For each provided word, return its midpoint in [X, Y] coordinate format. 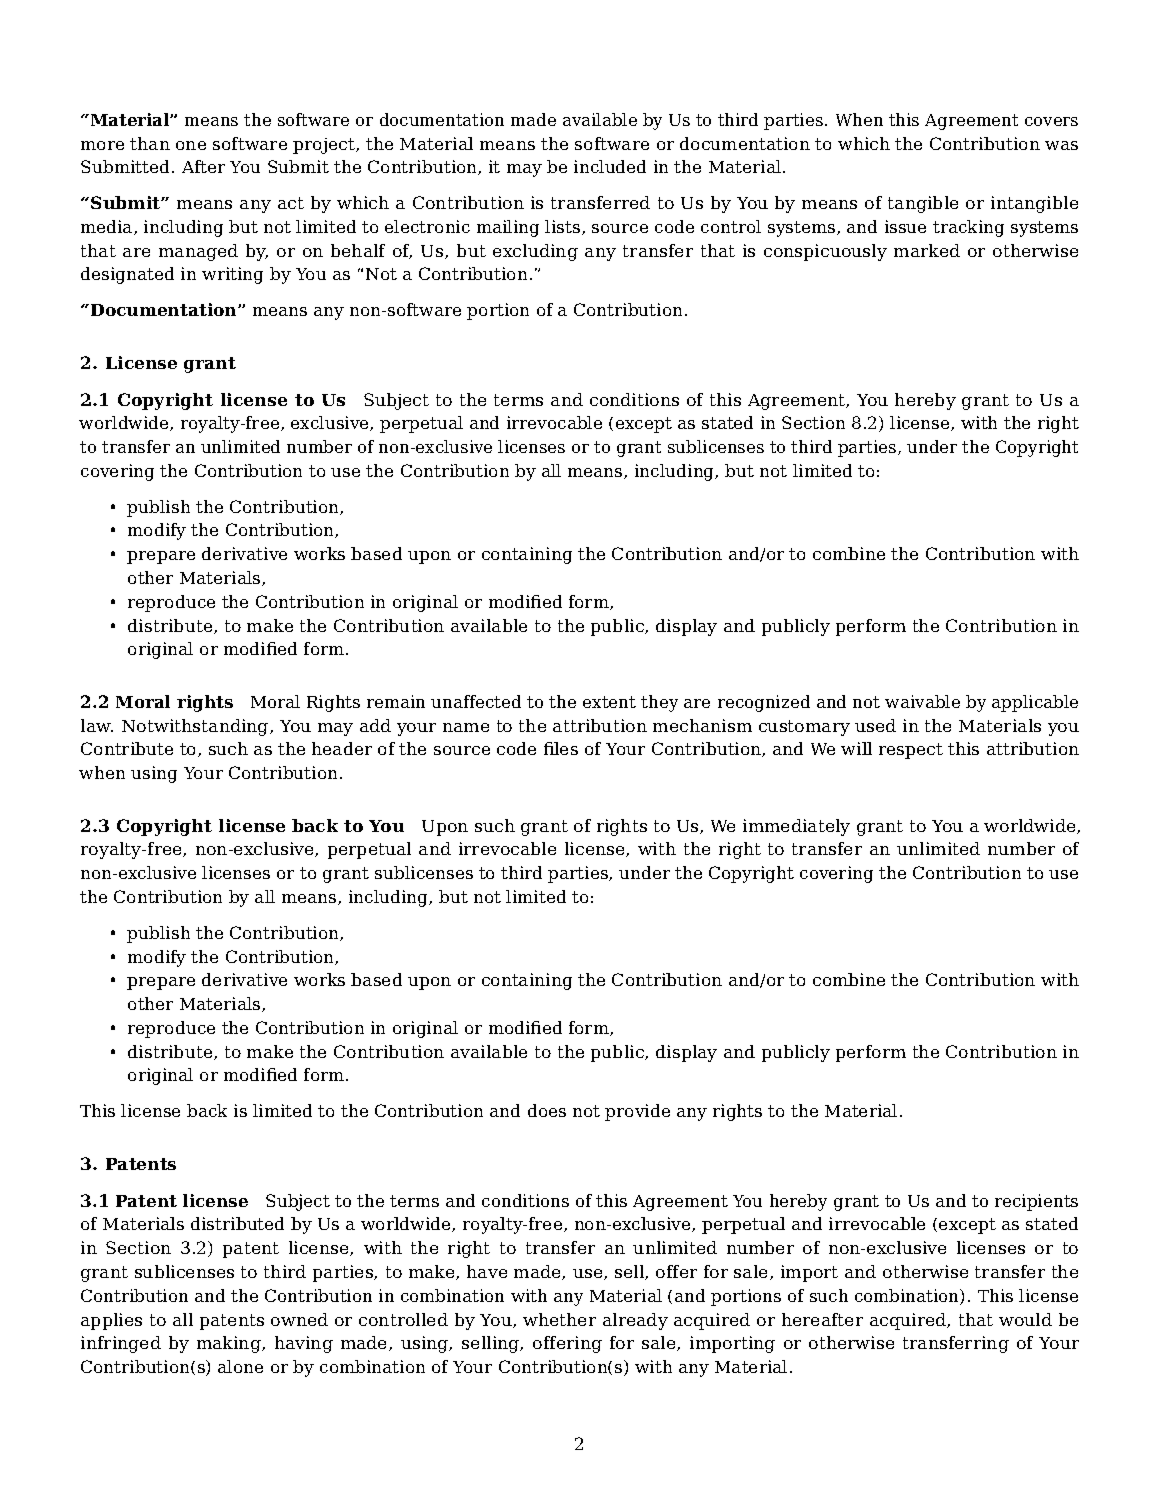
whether [559, 1319]
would [1025, 1319]
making [230, 1344]
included [610, 166]
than [150, 143]
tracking [968, 228]
